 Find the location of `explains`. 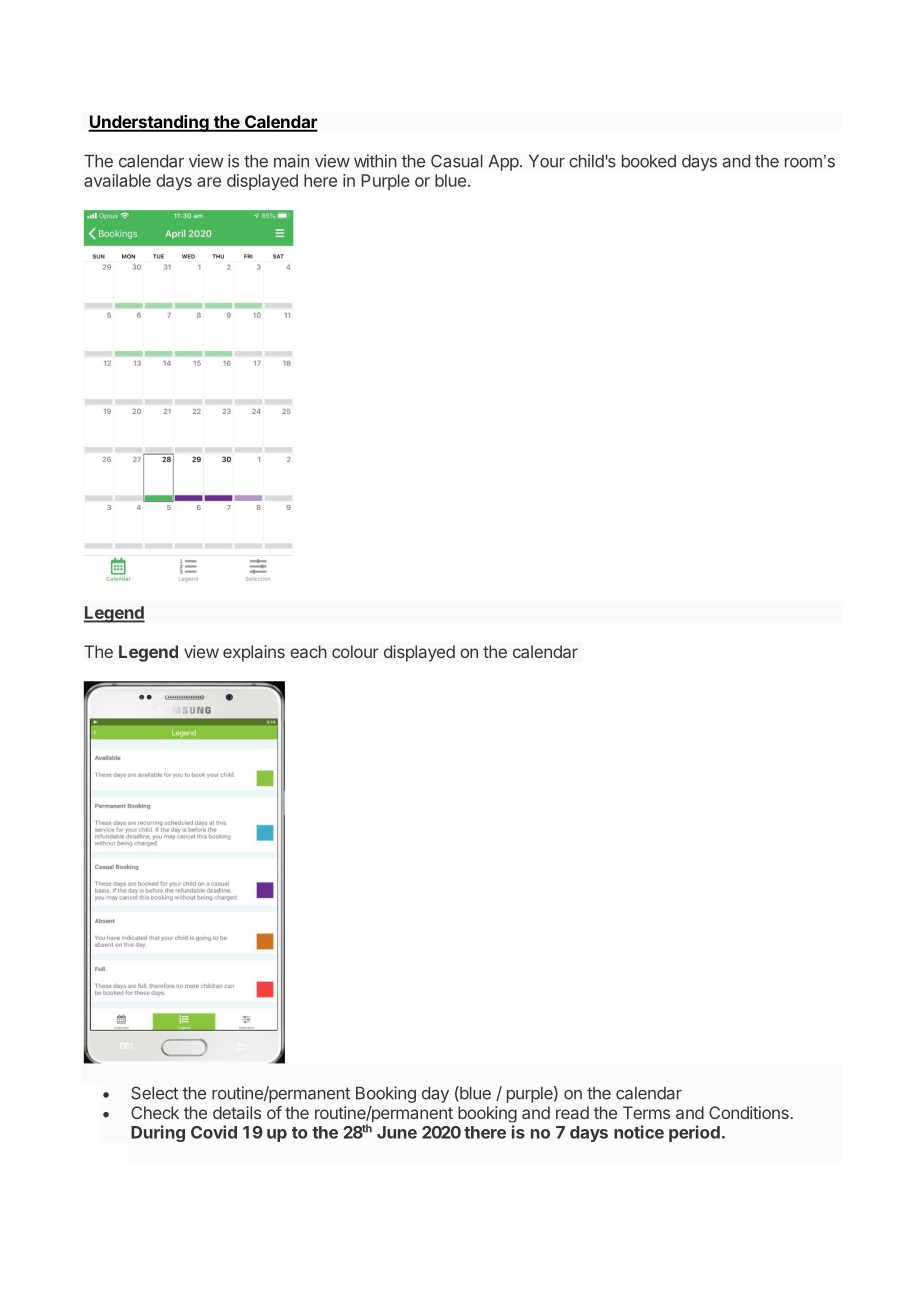

explains is located at coordinates (254, 653).
